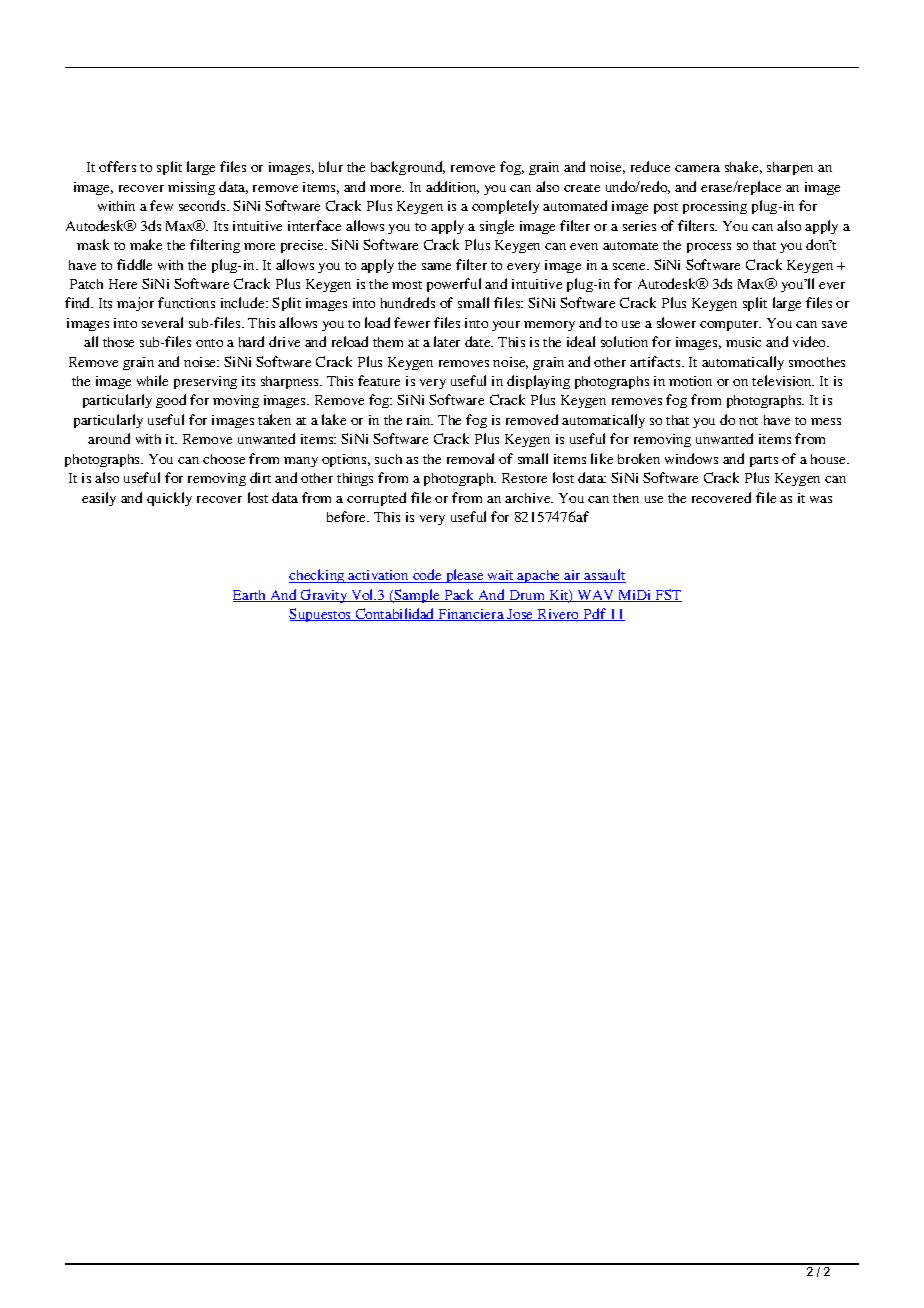 This screenshot has height=1308, width=924. I want to click on missing, so click(191, 188).
